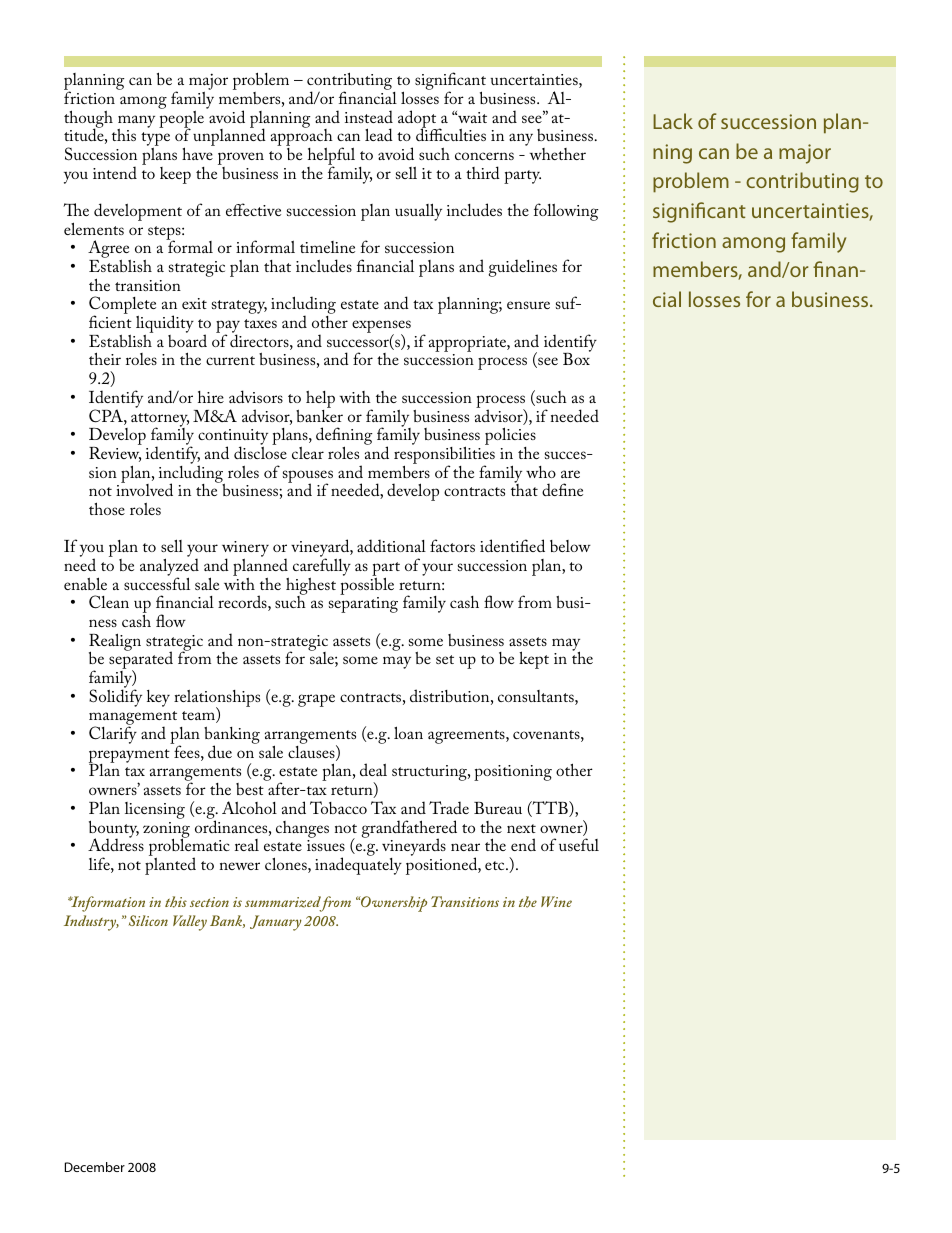 This screenshot has height=1233, width=952. What do you see at coordinates (557, 154) in the screenshot?
I see `whether` at bounding box center [557, 154].
